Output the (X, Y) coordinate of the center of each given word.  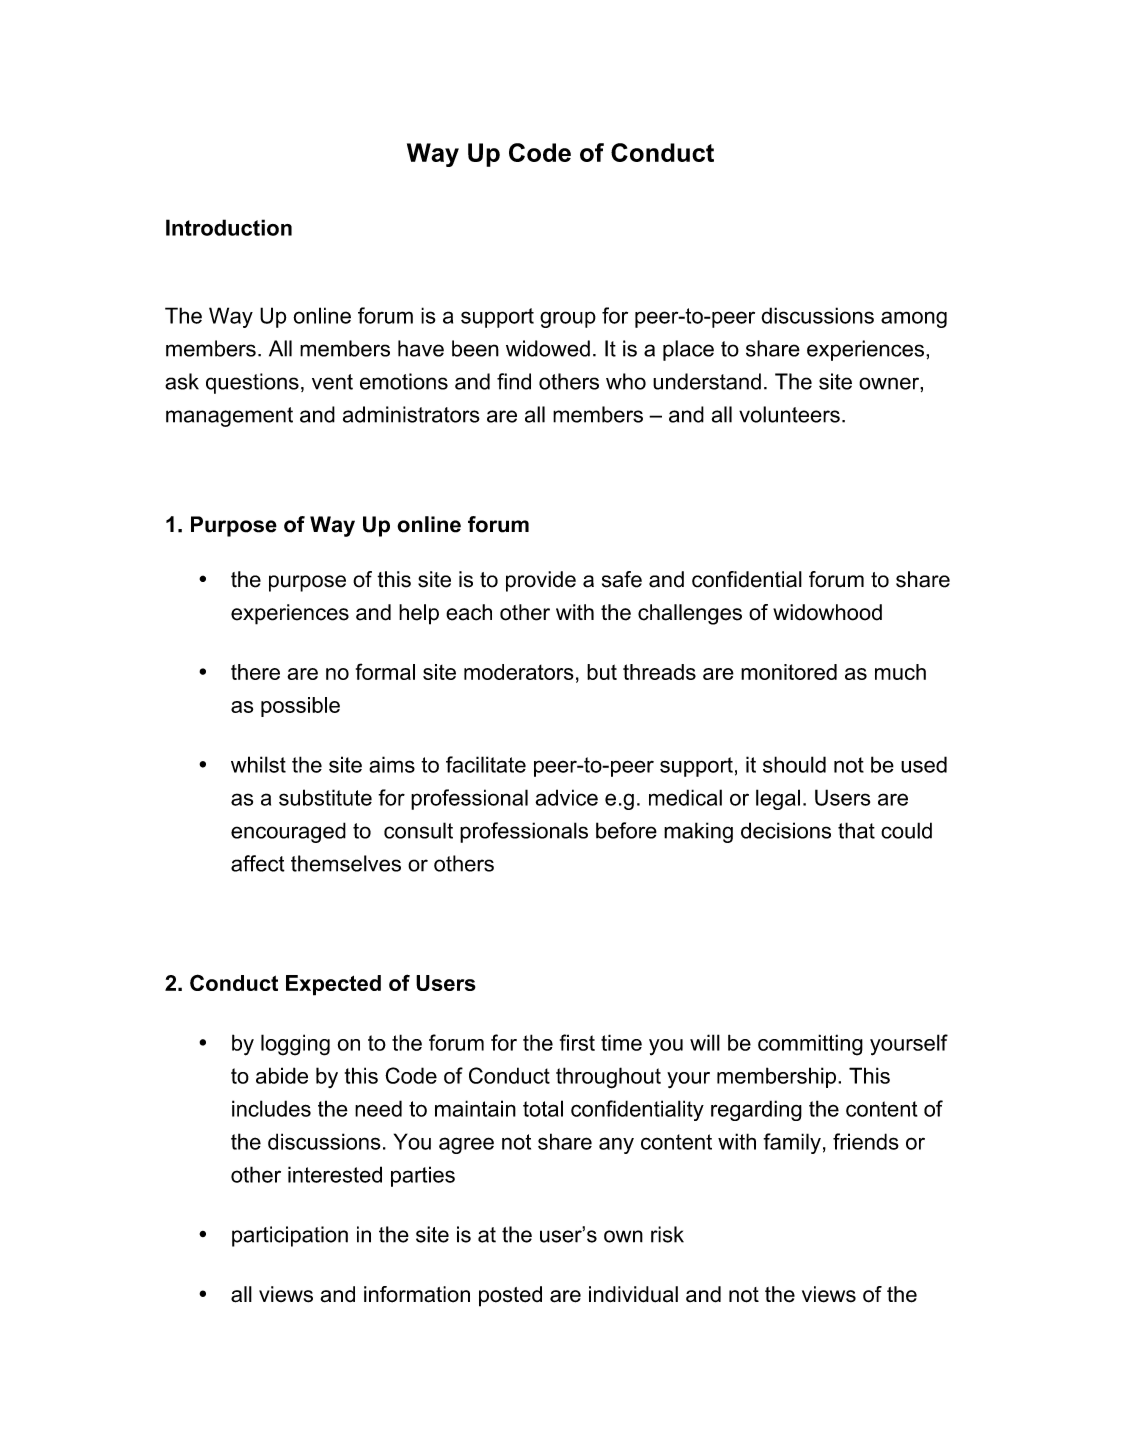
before (626, 830)
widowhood (827, 612)
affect (258, 863)
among (914, 319)
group (568, 319)
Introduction (229, 227)
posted (510, 1296)
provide (541, 581)
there (255, 672)
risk (667, 1234)
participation (290, 1236)
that (856, 830)
